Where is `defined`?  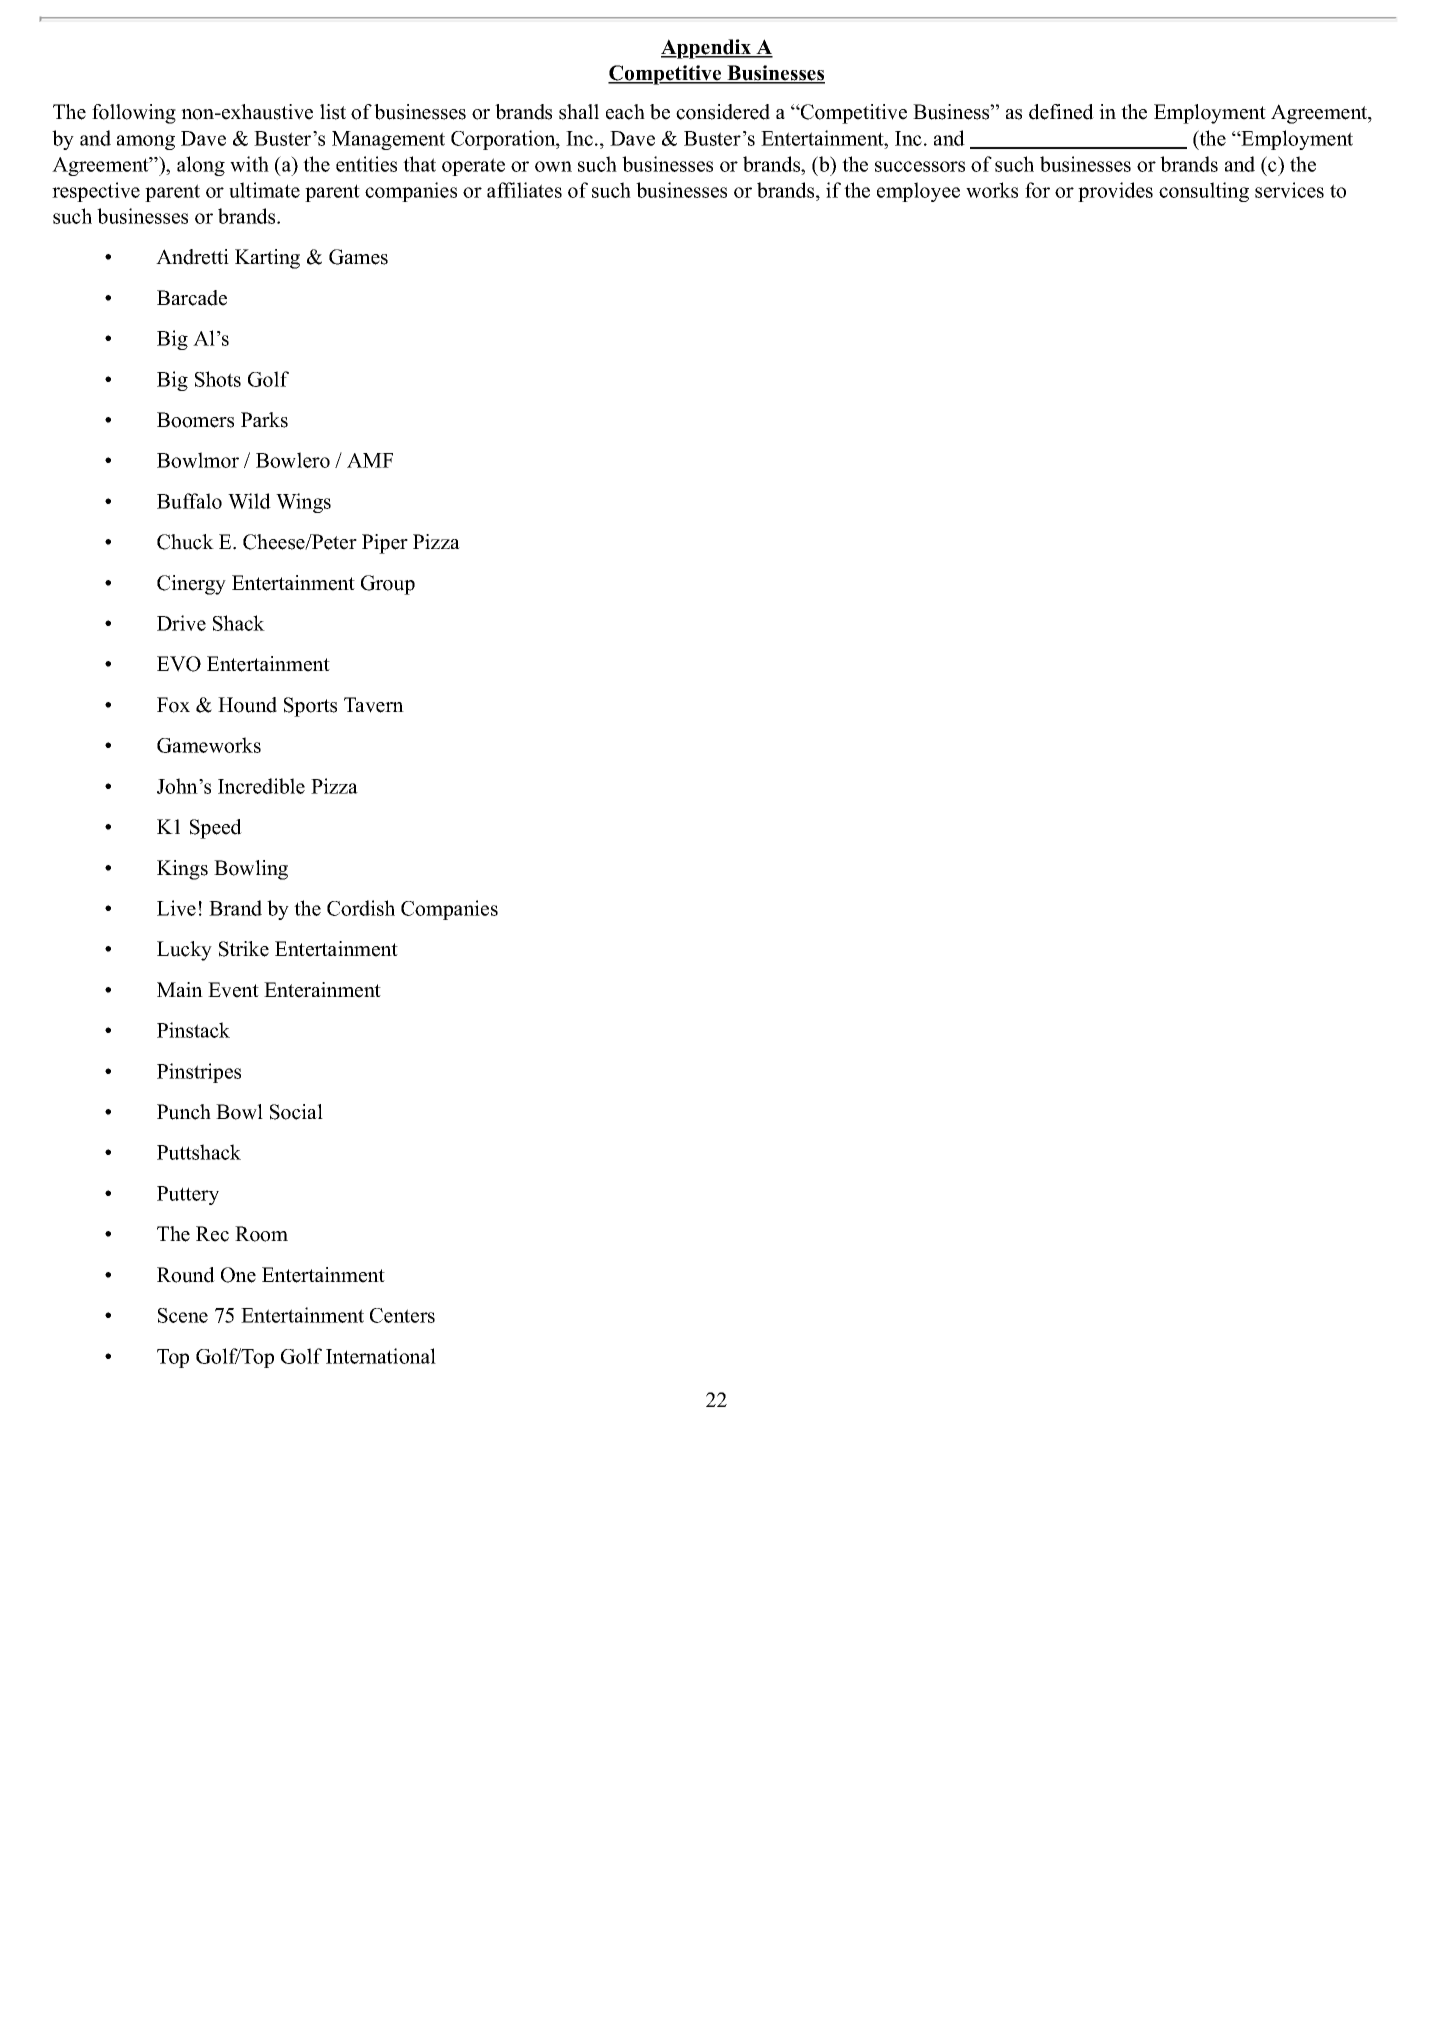 defined is located at coordinates (1061, 112).
